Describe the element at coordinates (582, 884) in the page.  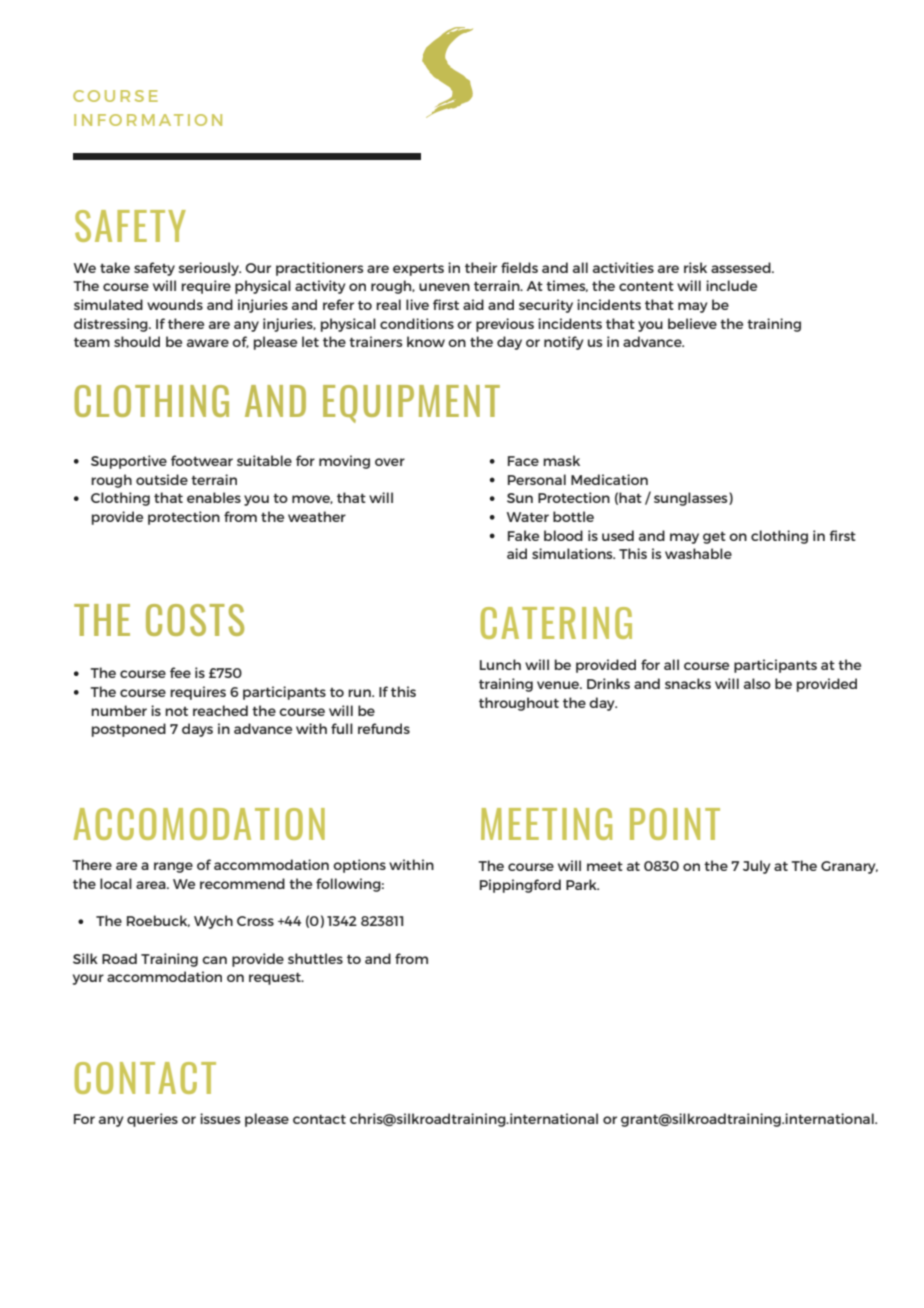
I see `Park` at that location.
